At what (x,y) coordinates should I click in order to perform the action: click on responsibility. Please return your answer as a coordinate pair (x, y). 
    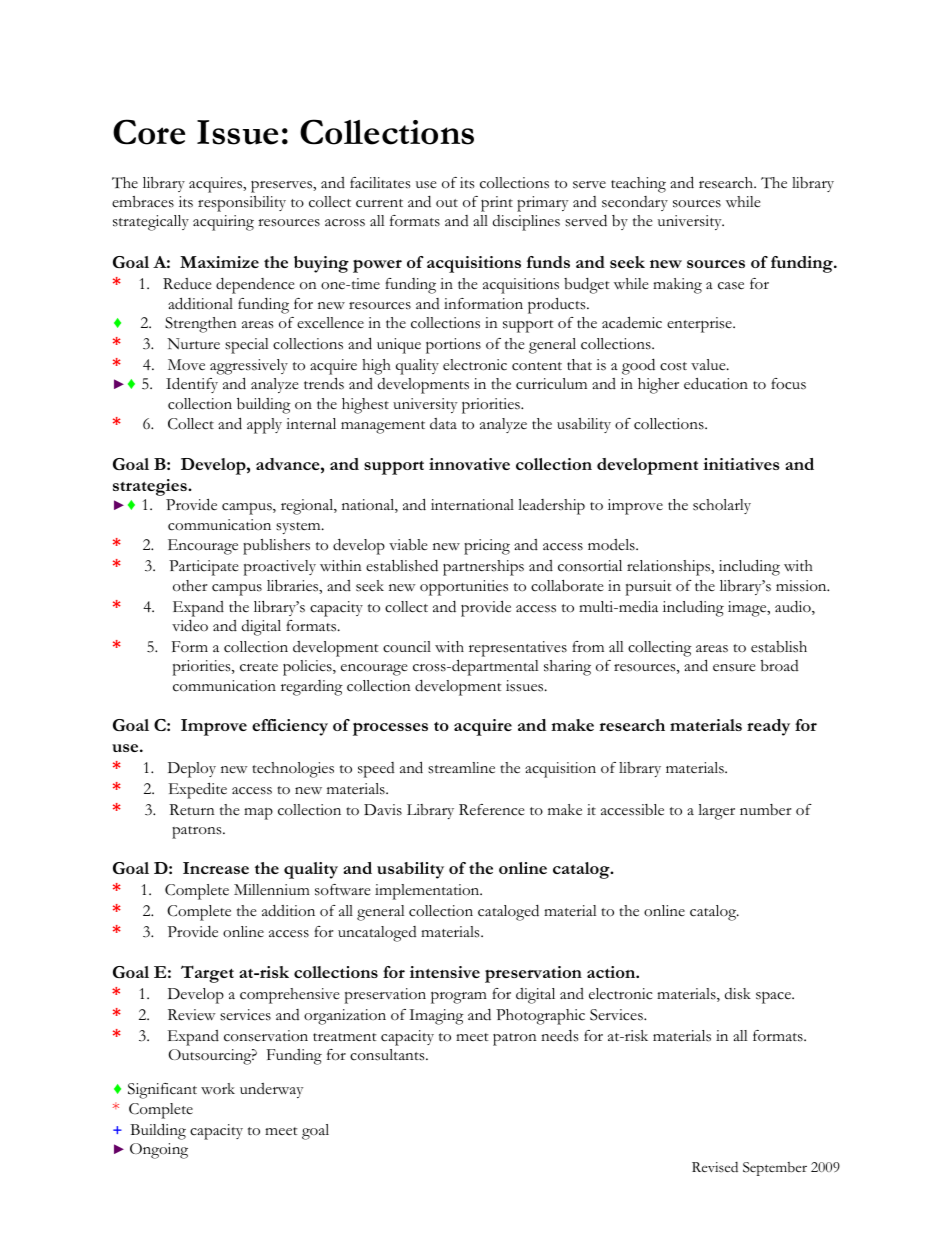
    Looking at the image, I should click on (242, 204).
